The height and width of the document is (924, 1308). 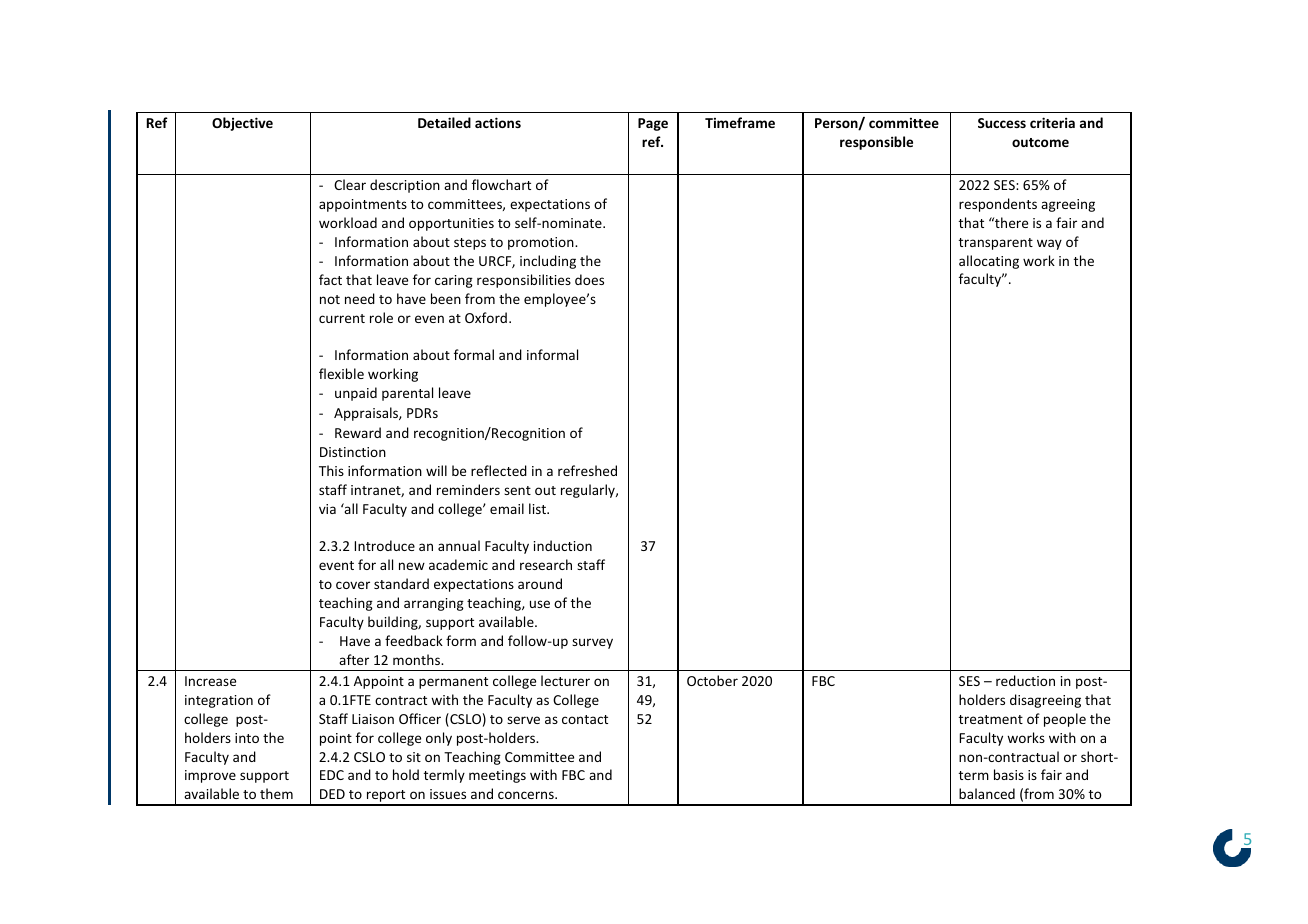 I want to click on cover, so click(x=353, y=585).
